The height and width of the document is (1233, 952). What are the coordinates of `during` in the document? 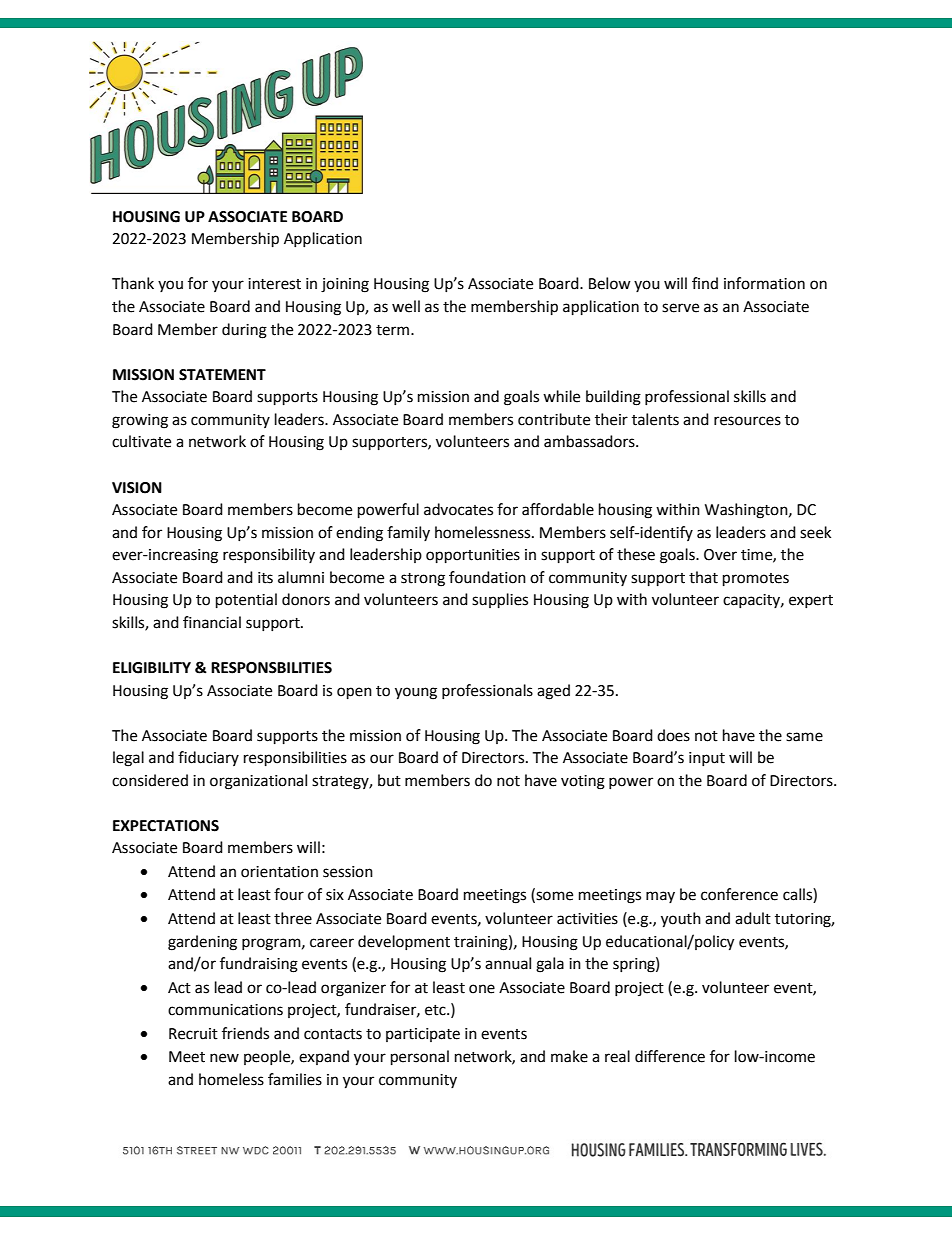 It's located at (244, 331).
